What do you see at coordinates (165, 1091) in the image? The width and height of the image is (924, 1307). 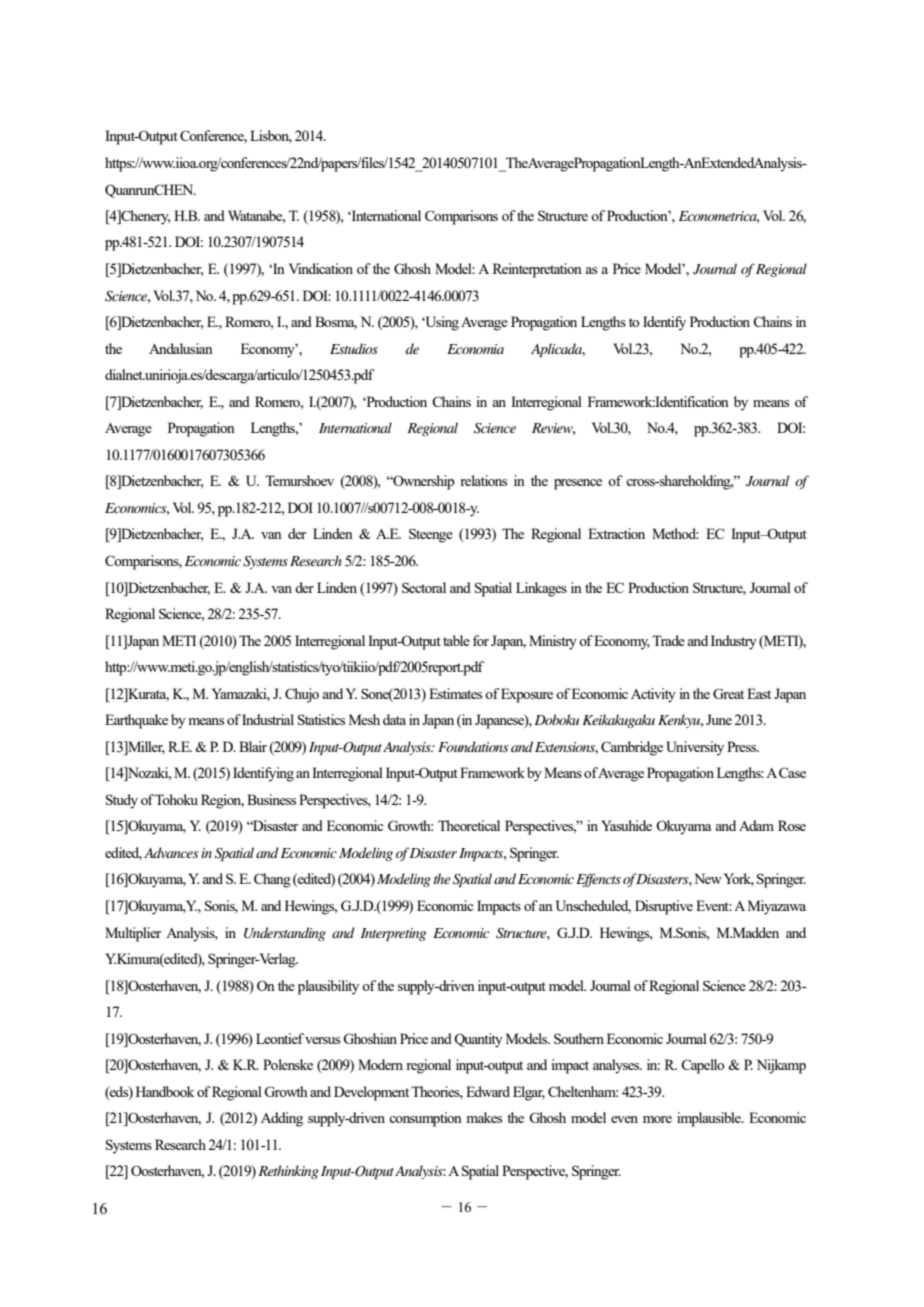 I see `Handbook` at bounding box center [165, 1091].
